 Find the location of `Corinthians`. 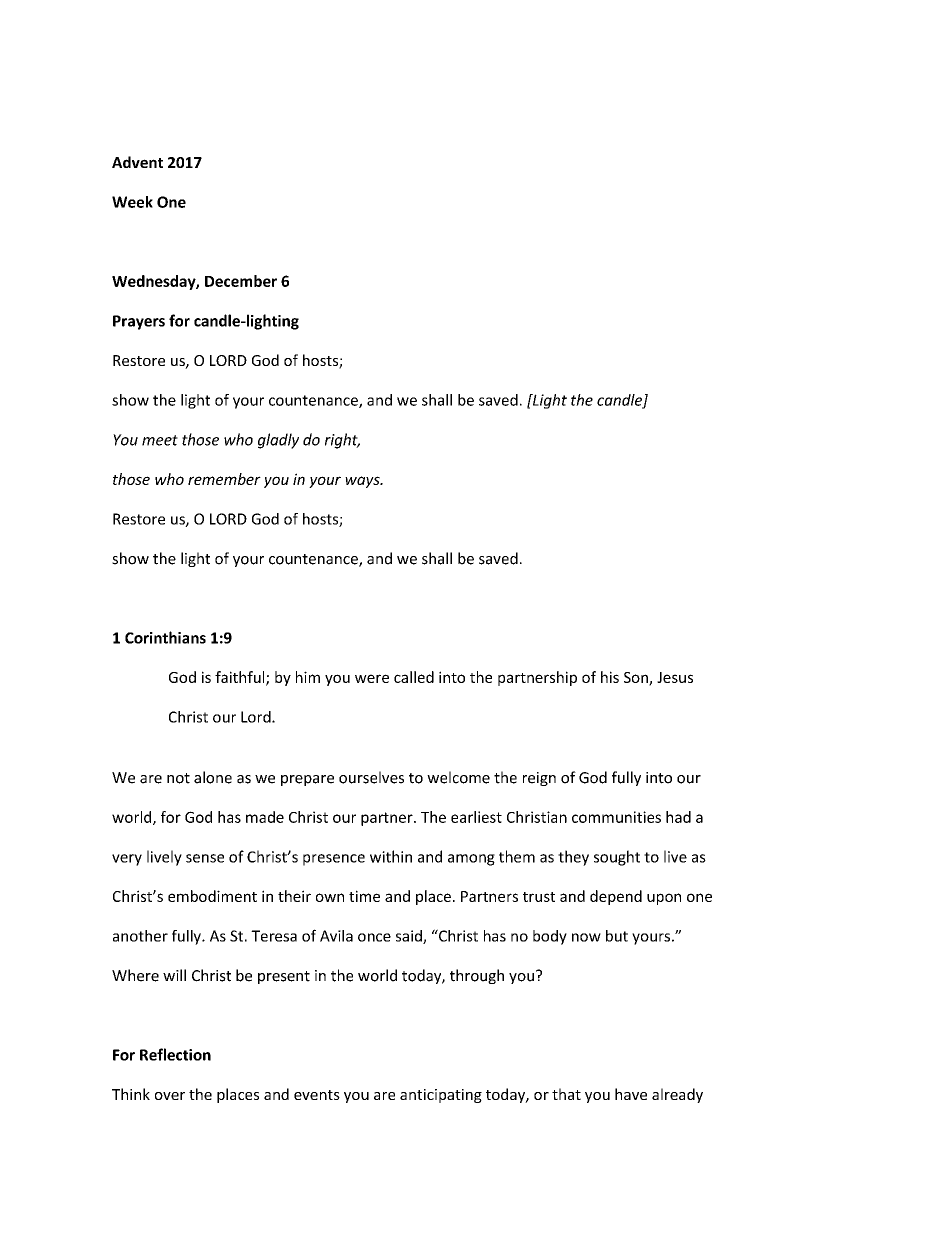

Corinthians is located at coordinates (165, 637).
